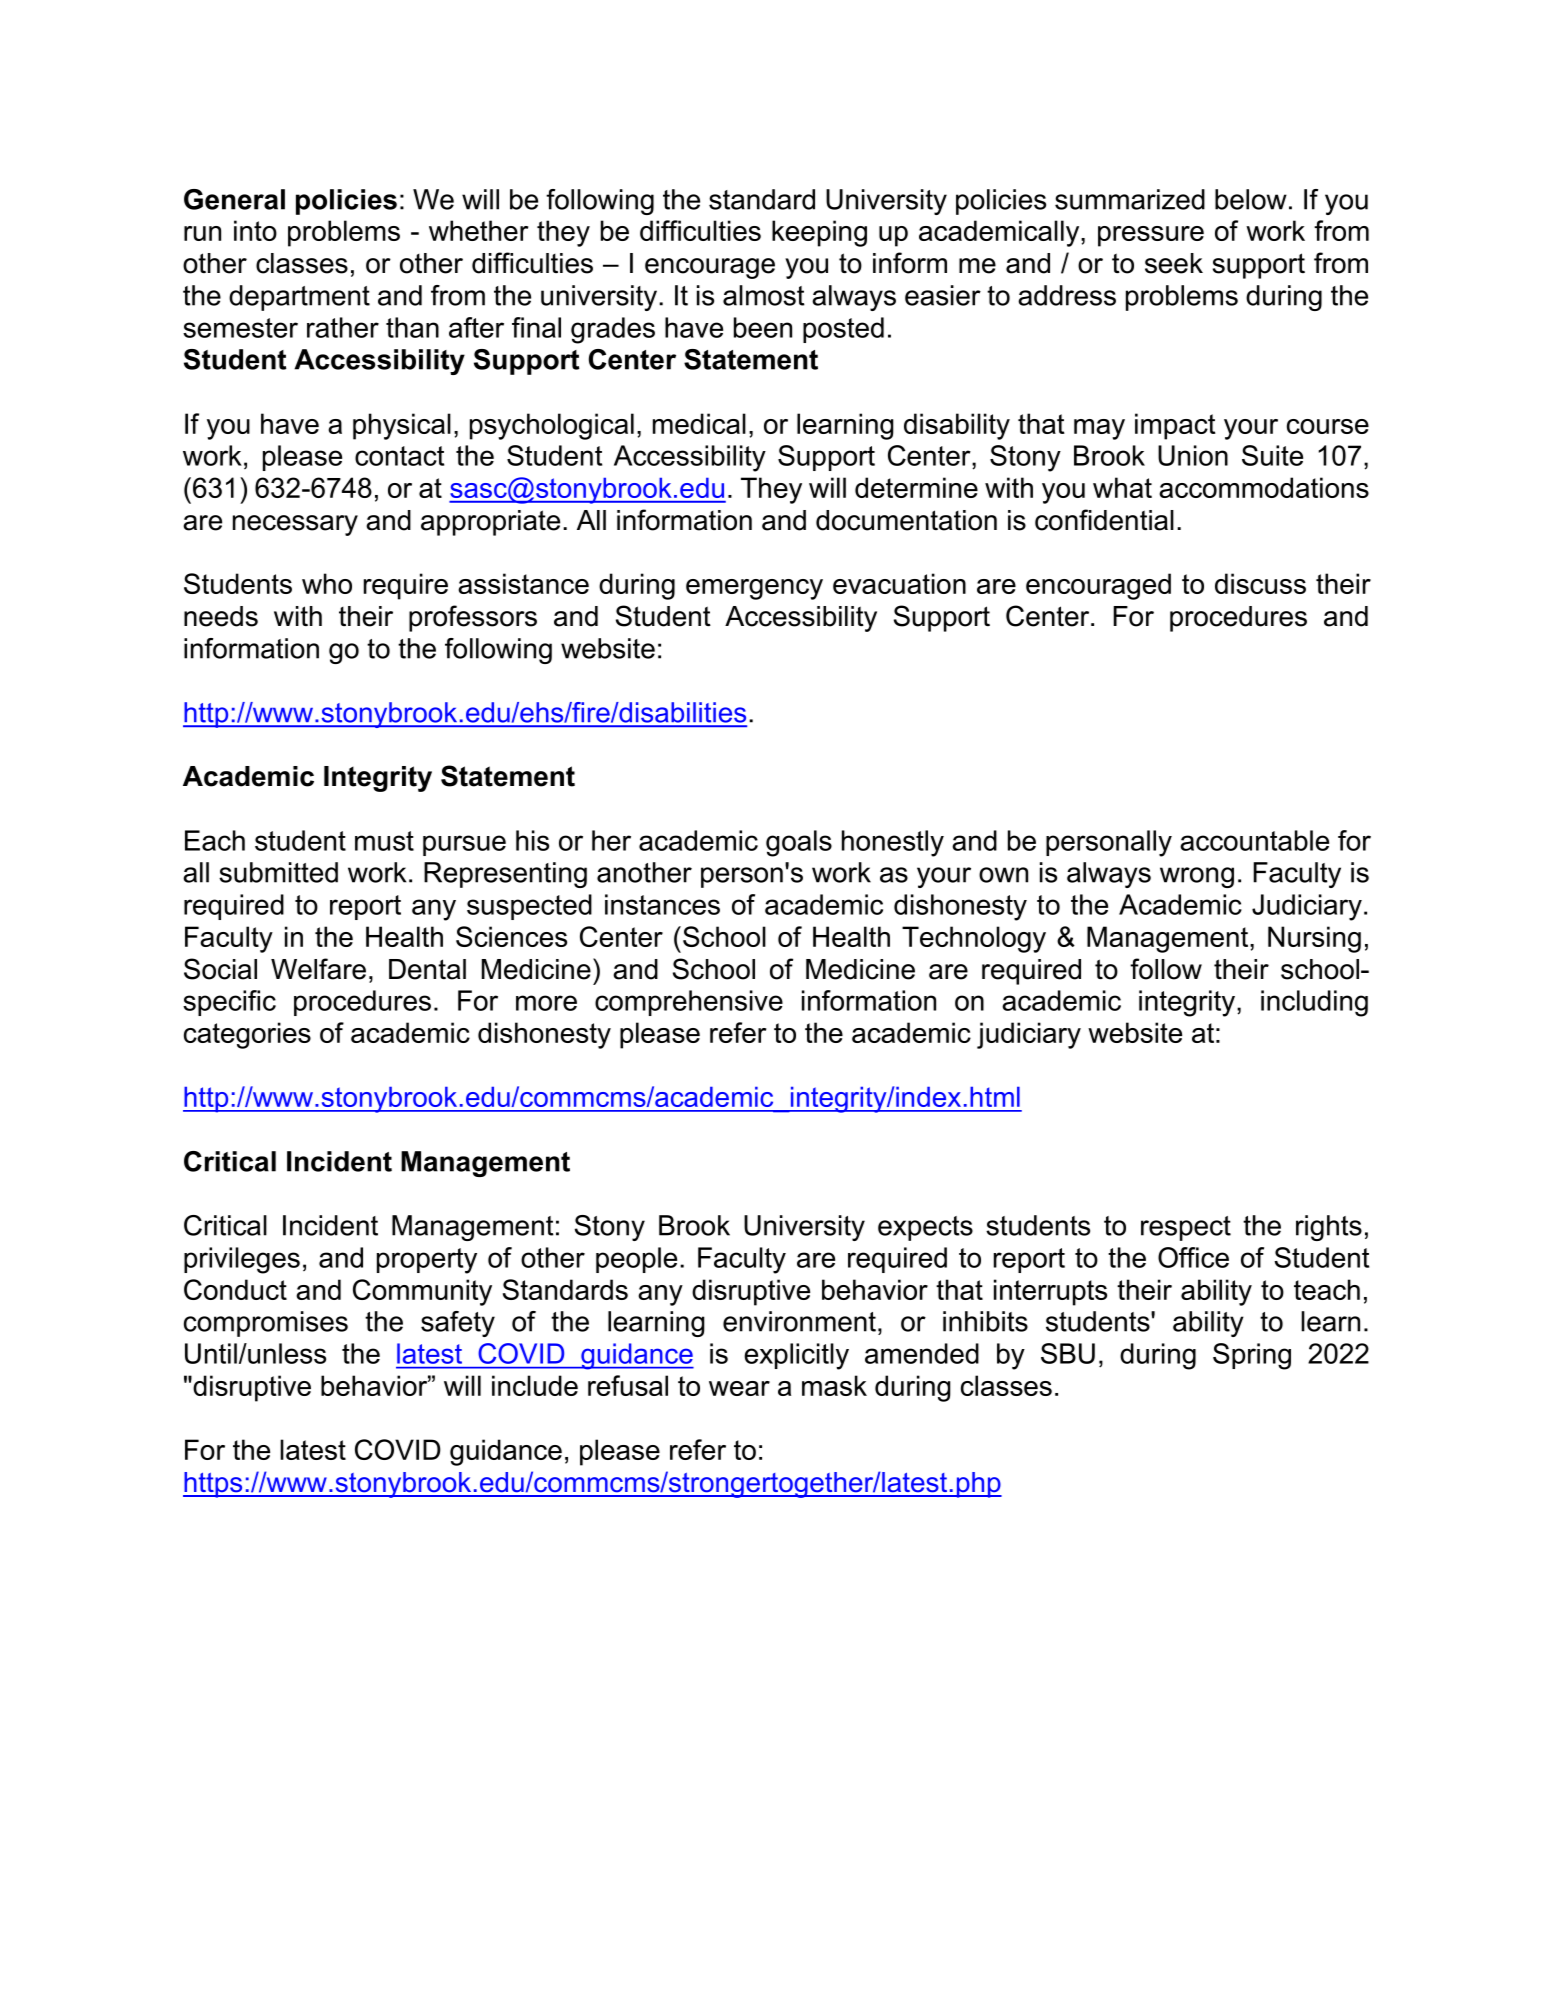  Describe the element at coordinates (266, 1324) in the screenshot. I see `compromises` at that location.
